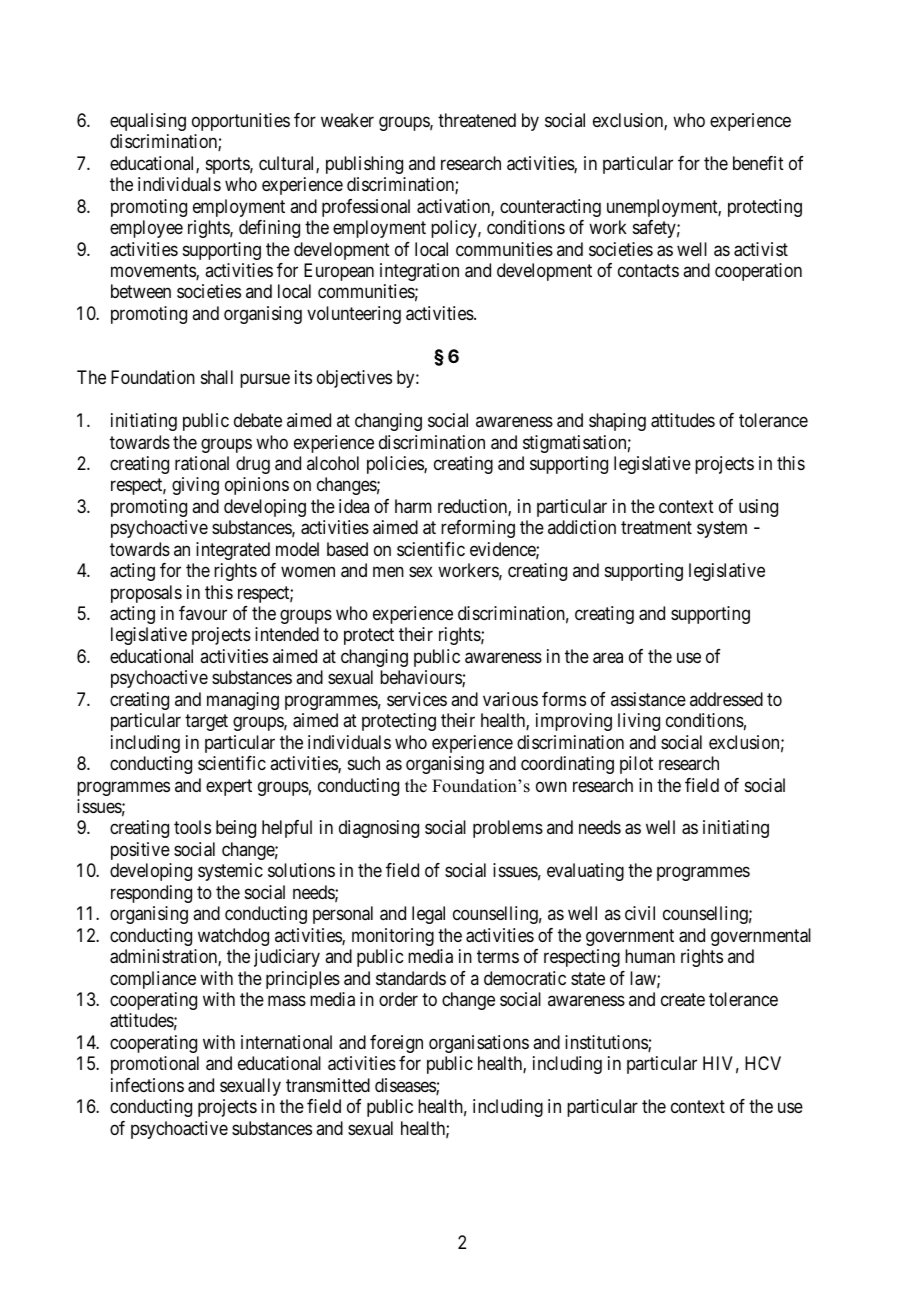 The width and height of the screenshot is (924, 1308). Describe the element at coordinates (396, 465) in the screenshot. I see `policies` at that location.
